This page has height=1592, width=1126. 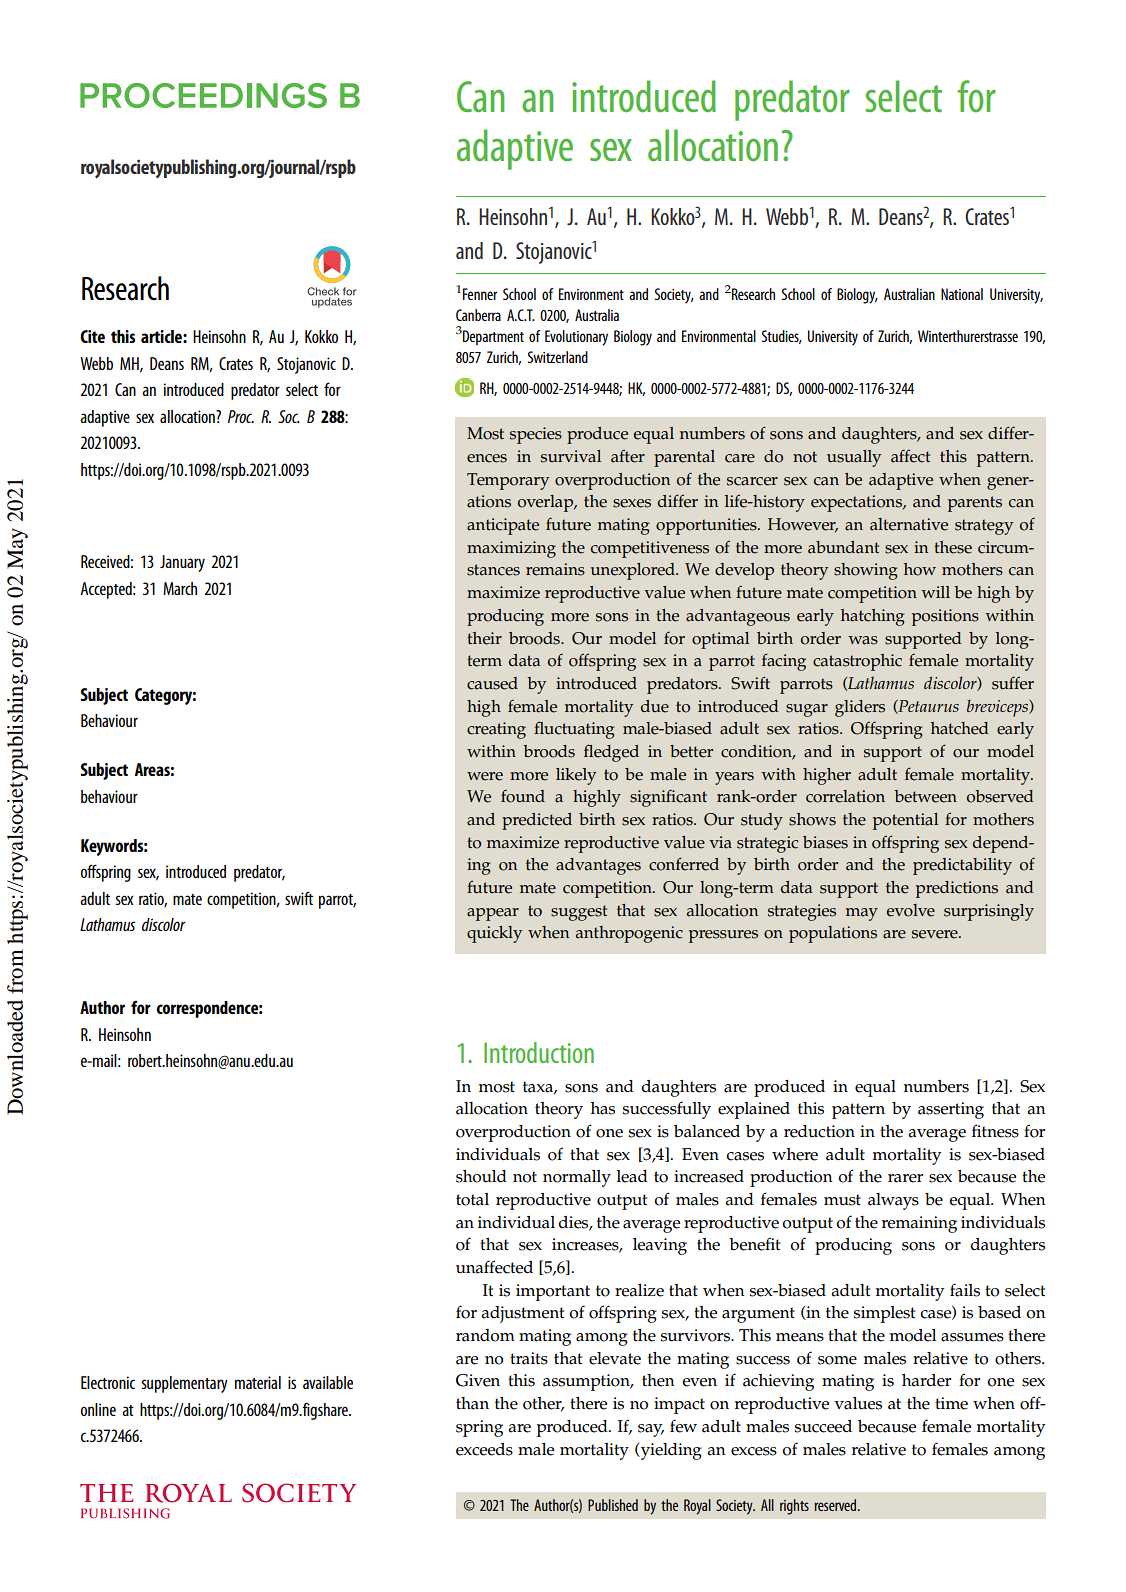 I want to click on Cite, so click(x=92, y=336).
